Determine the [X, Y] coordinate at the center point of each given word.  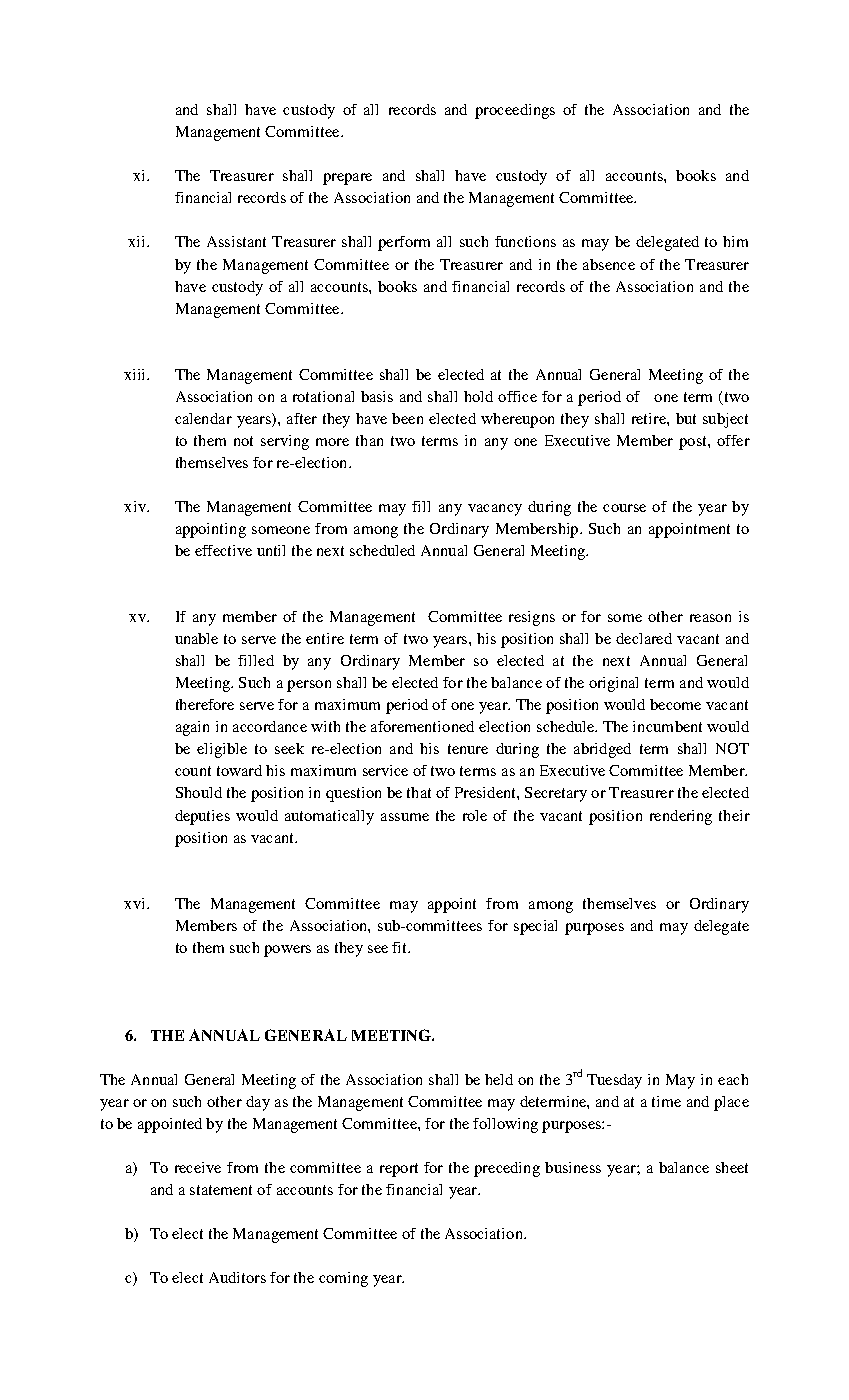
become [675, 704]
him [735, 241]
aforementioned [422, 726]
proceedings [515, 111]
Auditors [237, 1277]
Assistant [236, 241]
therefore [205, 704]
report [399, 1170]
